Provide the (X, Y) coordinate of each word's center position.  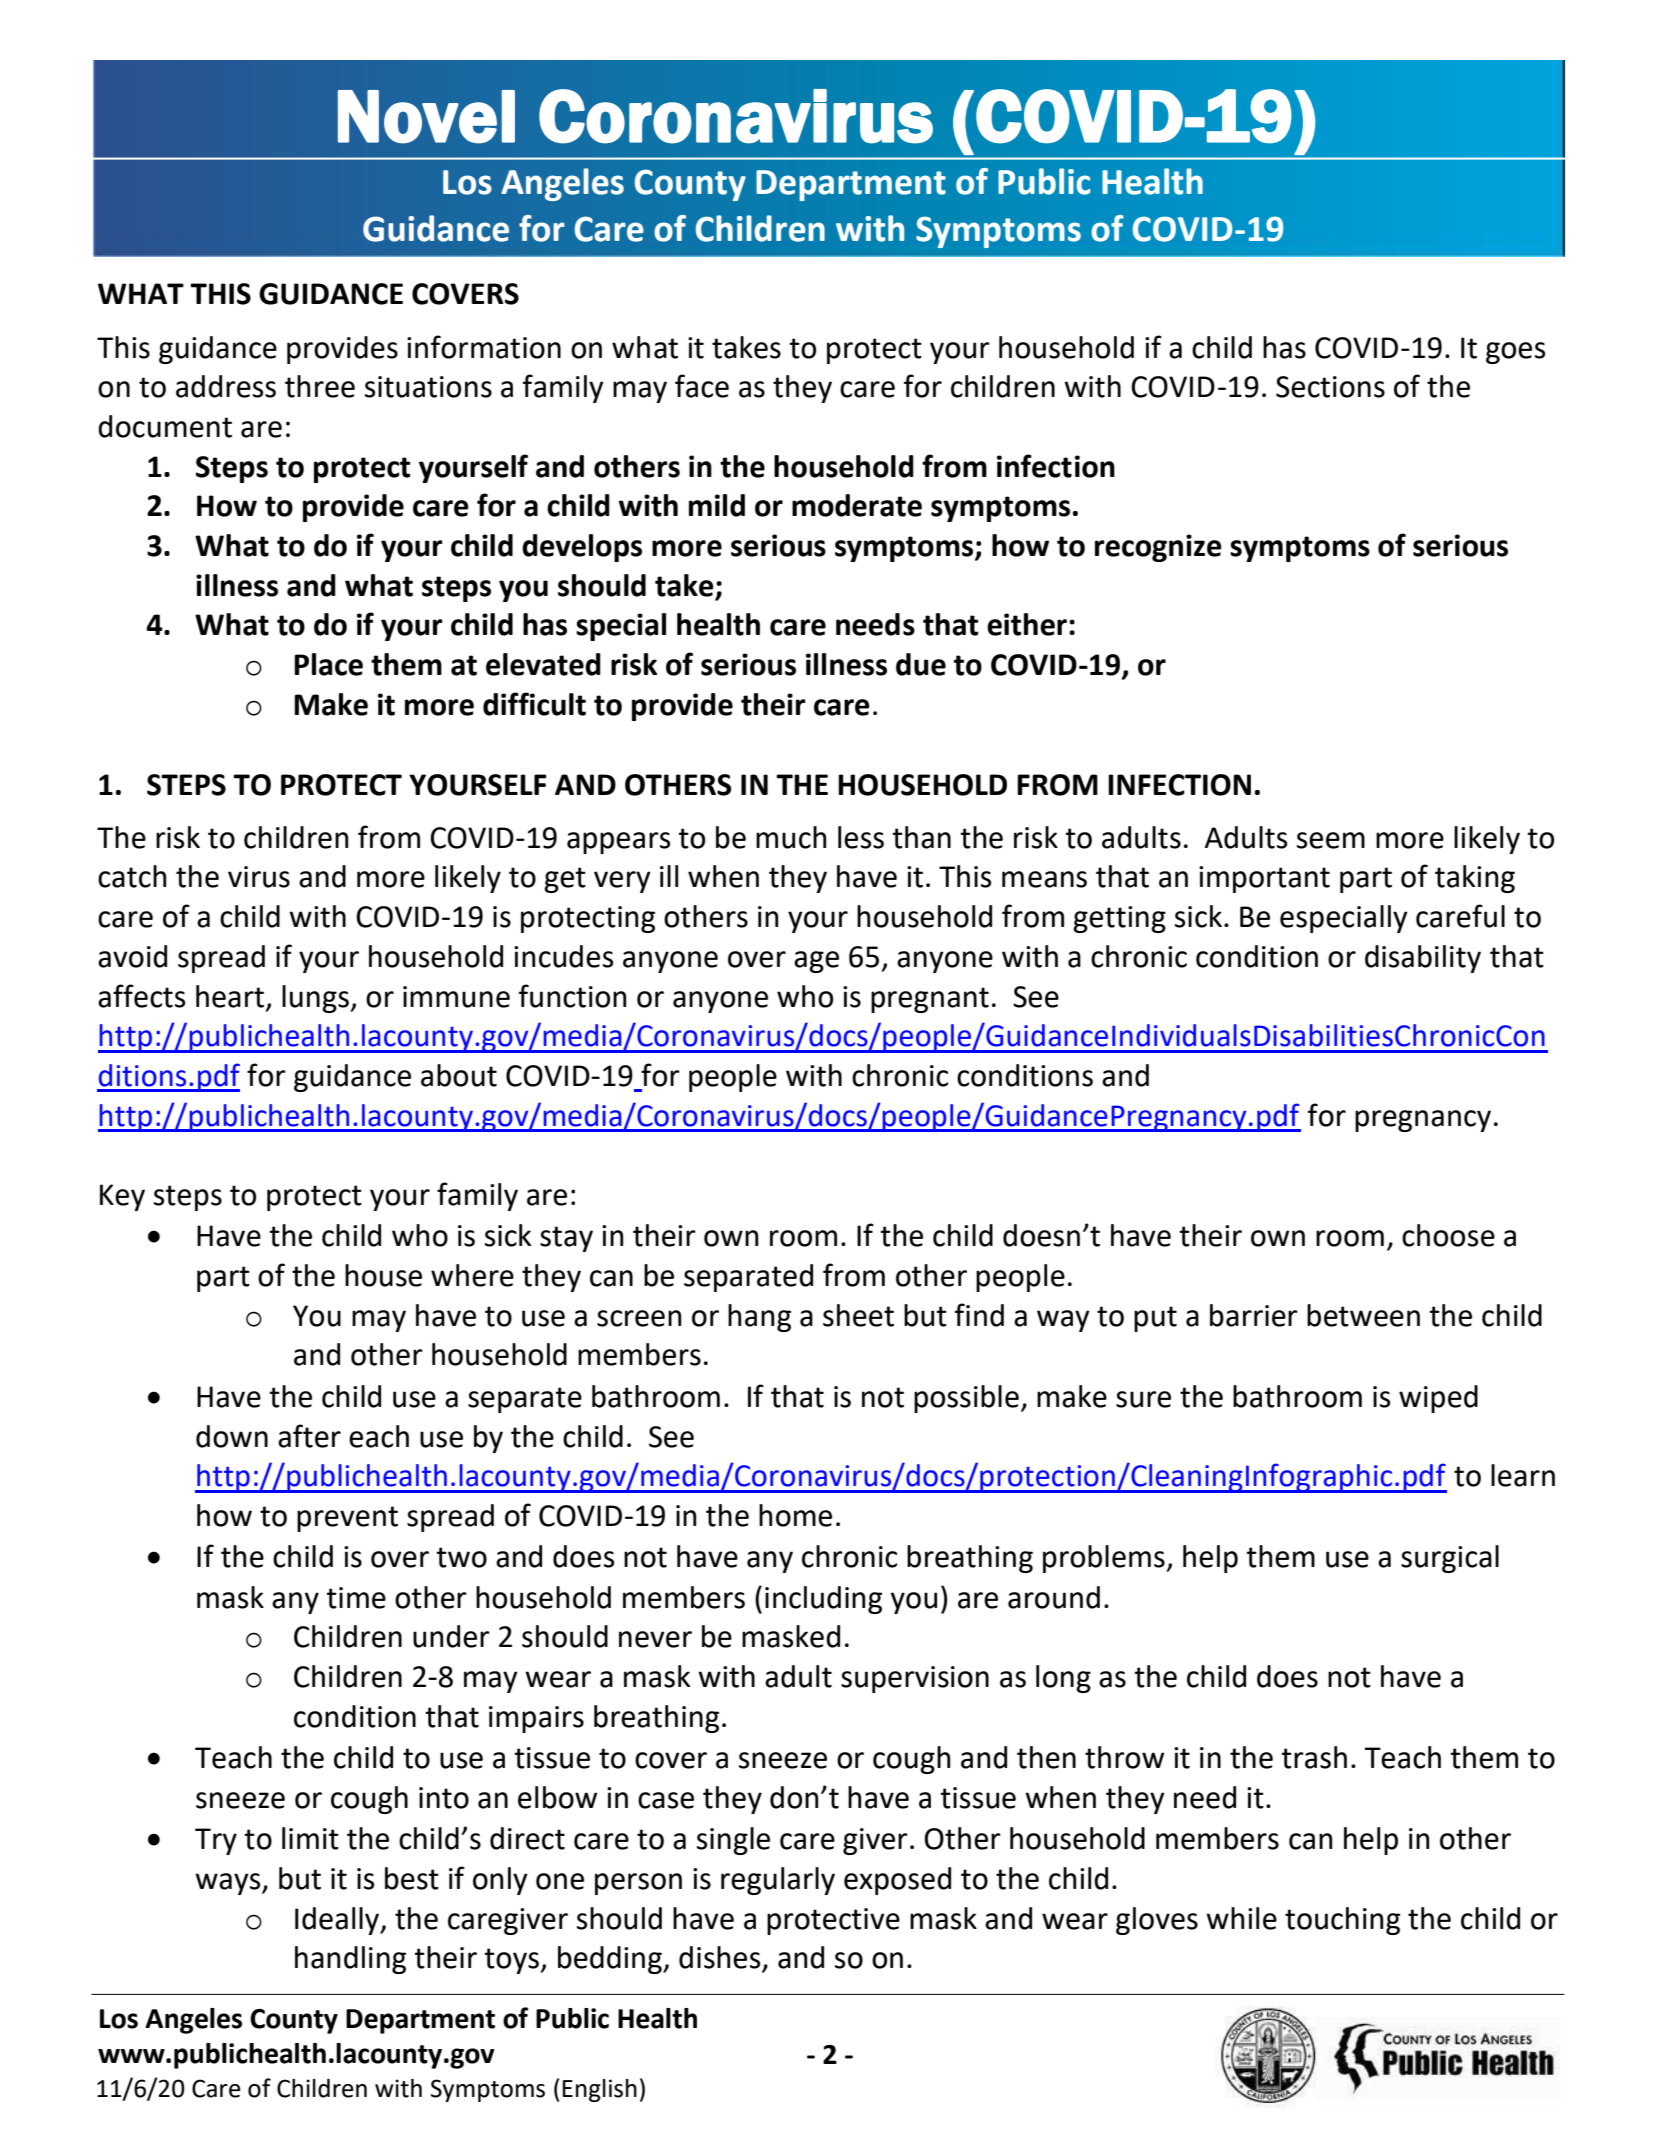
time (356, 1598)
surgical (1450, 1559)
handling (350, 1960)
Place (328, 664)
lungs (315, 999)
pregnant (930, 1000)
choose (1448, 1235)
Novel (426, 117)
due (921, 664)
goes (1515, 353)
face (702, 386)
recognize (1158, 548)
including (823, 1600)
